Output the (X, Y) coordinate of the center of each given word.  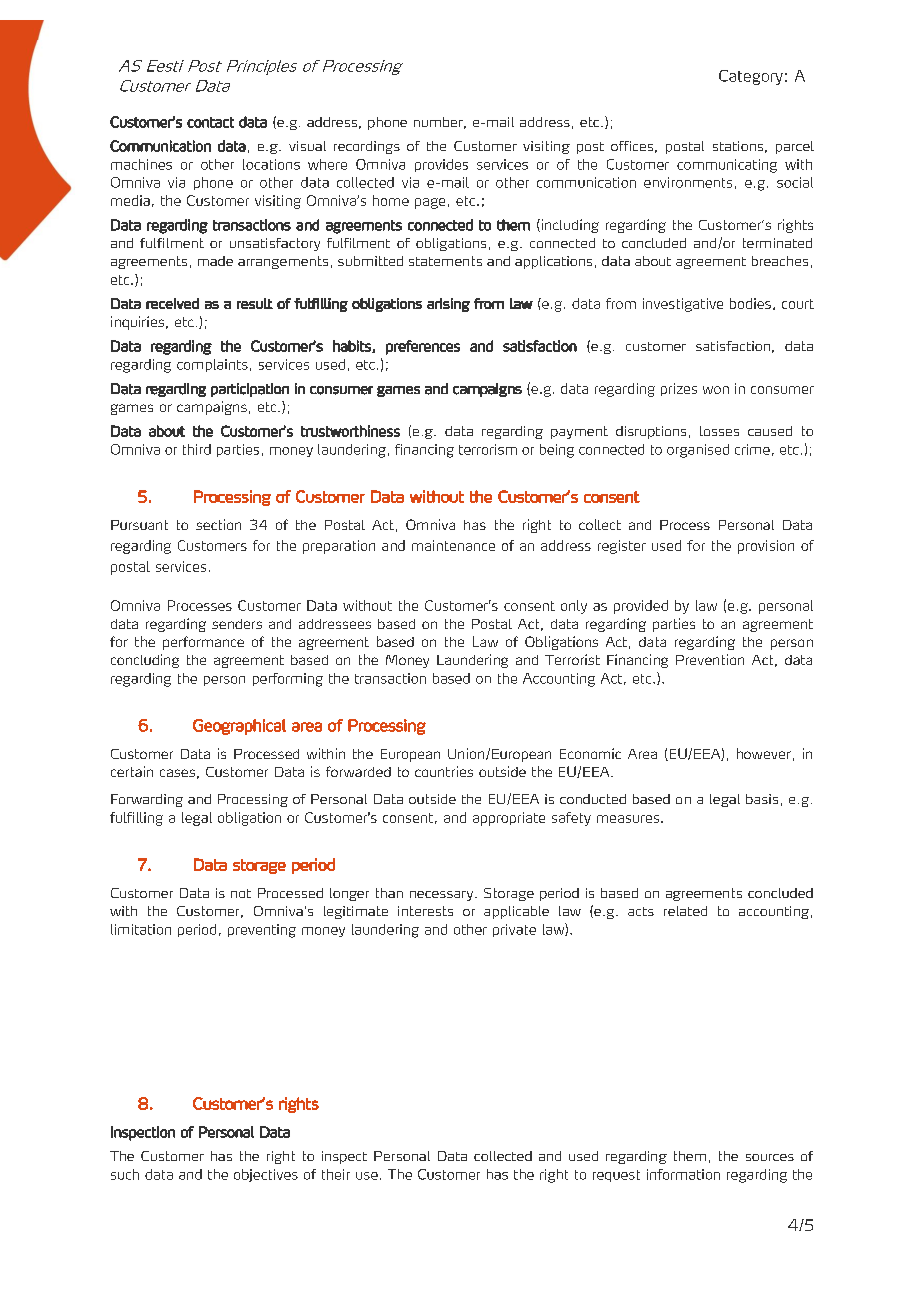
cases (177, 773)
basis (762, 799)
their (336, 1174)
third (197, 449)
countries (444, 771)
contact (210, 122)
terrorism (488, 449)
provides (441, 165)
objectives (266, 1175)
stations (738, 146)
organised (698, 451)
